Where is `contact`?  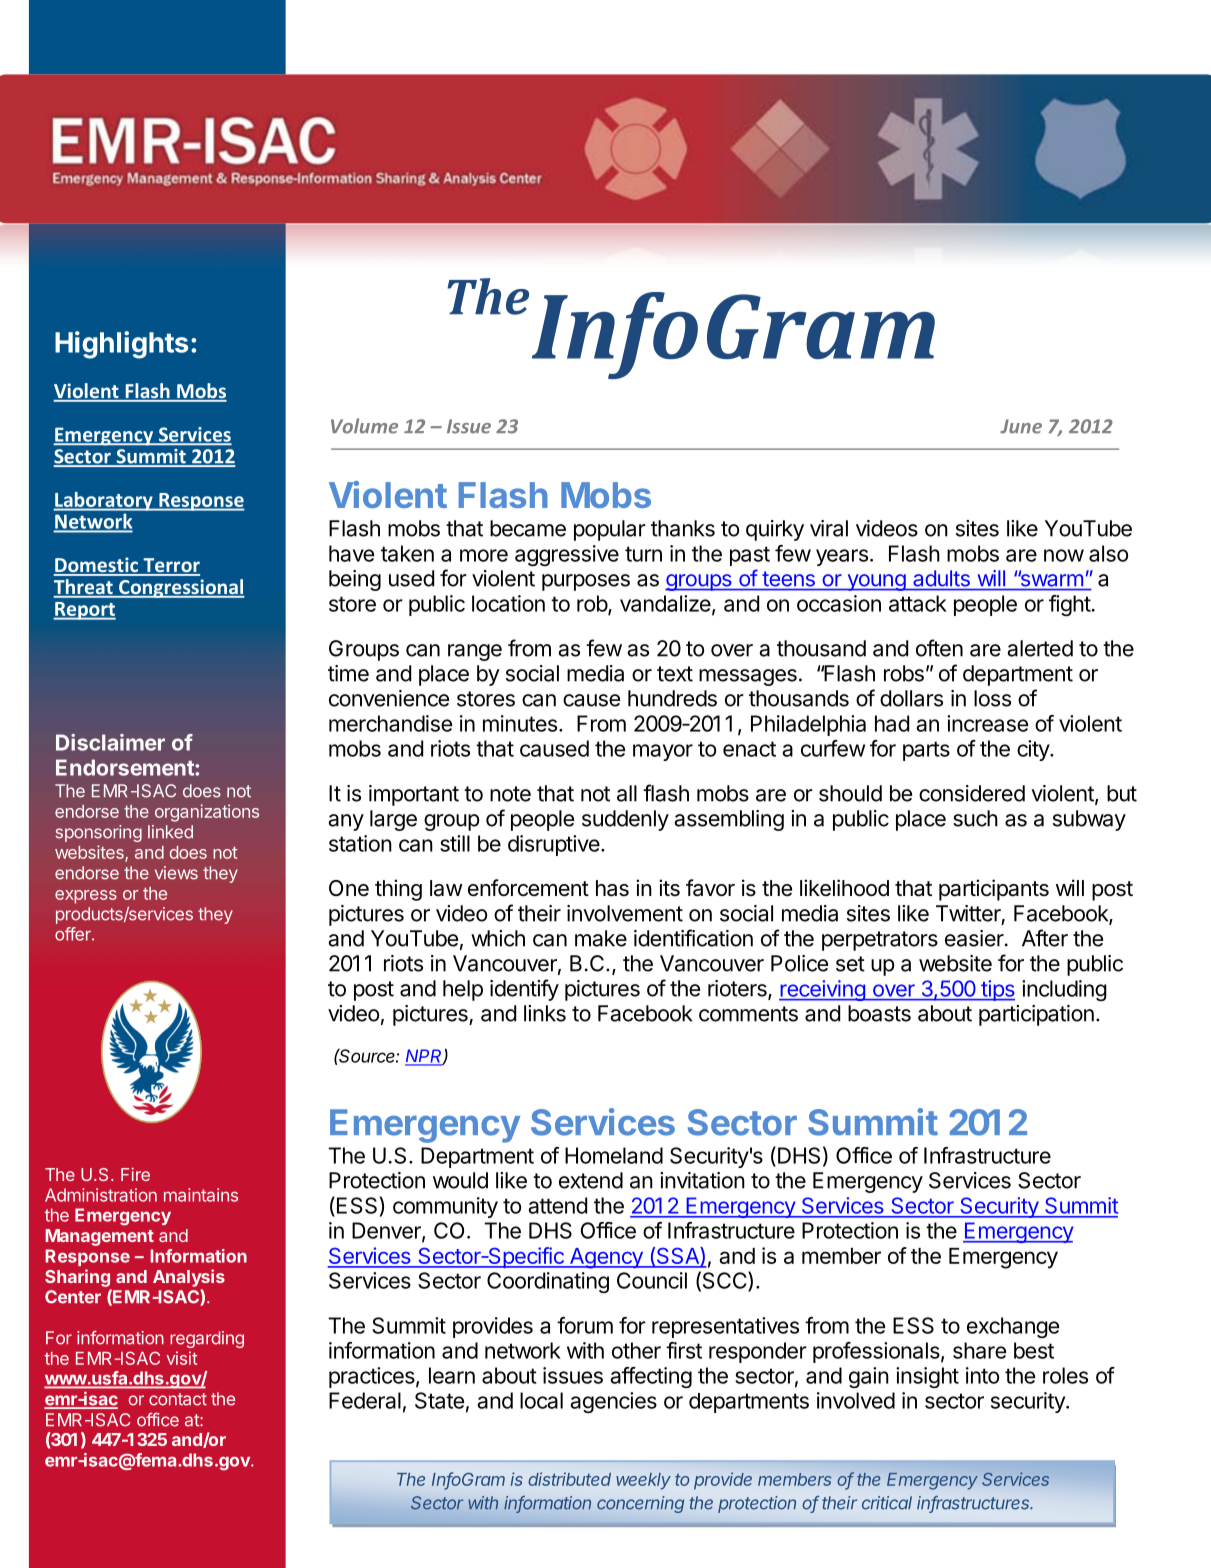
contact is located at coordinates (178, 1399).
